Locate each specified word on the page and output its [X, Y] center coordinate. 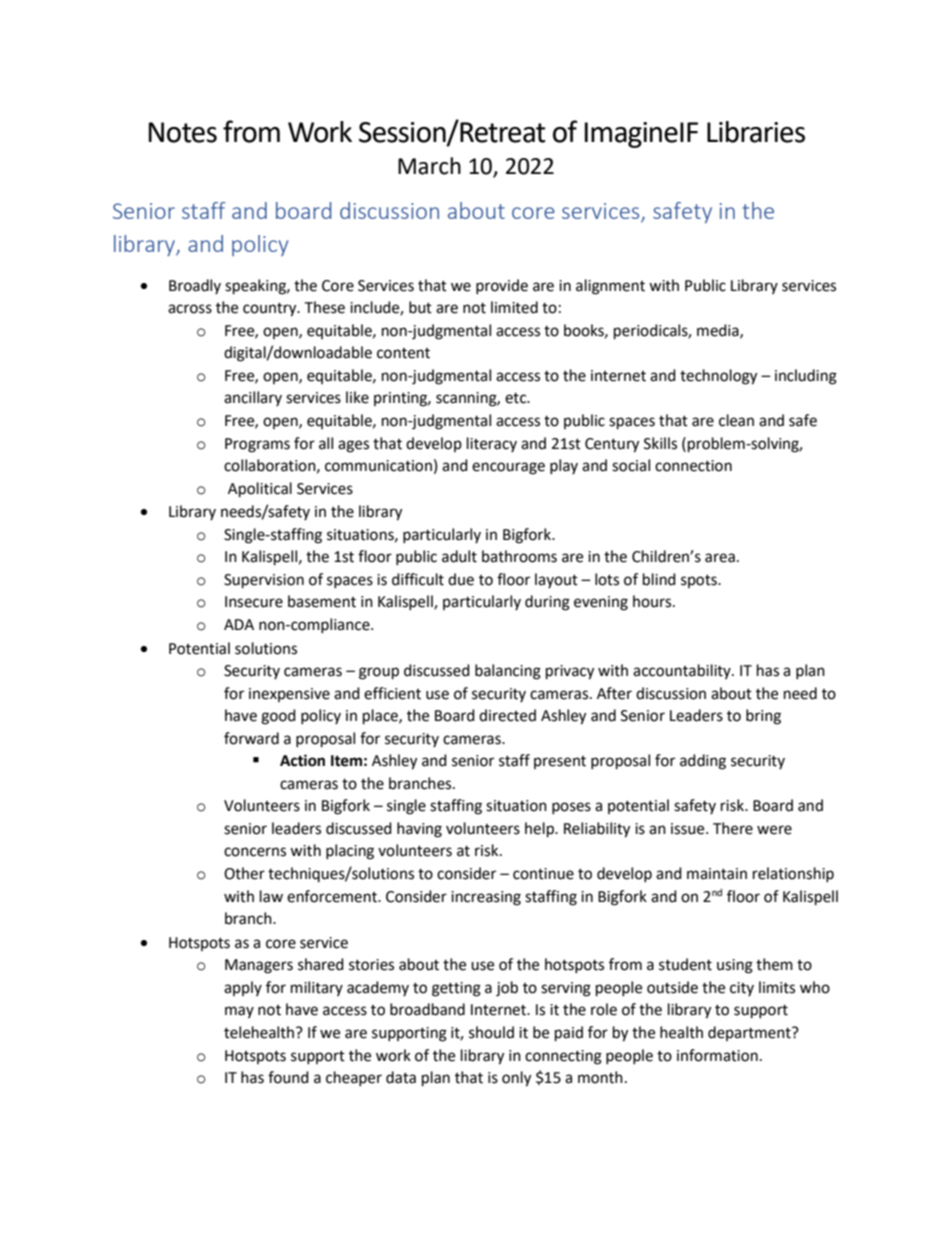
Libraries [756, 132]
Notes [183, 132]
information [717, 1055]
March [429, 166]
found [288, 1077]
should [491, 1032]
